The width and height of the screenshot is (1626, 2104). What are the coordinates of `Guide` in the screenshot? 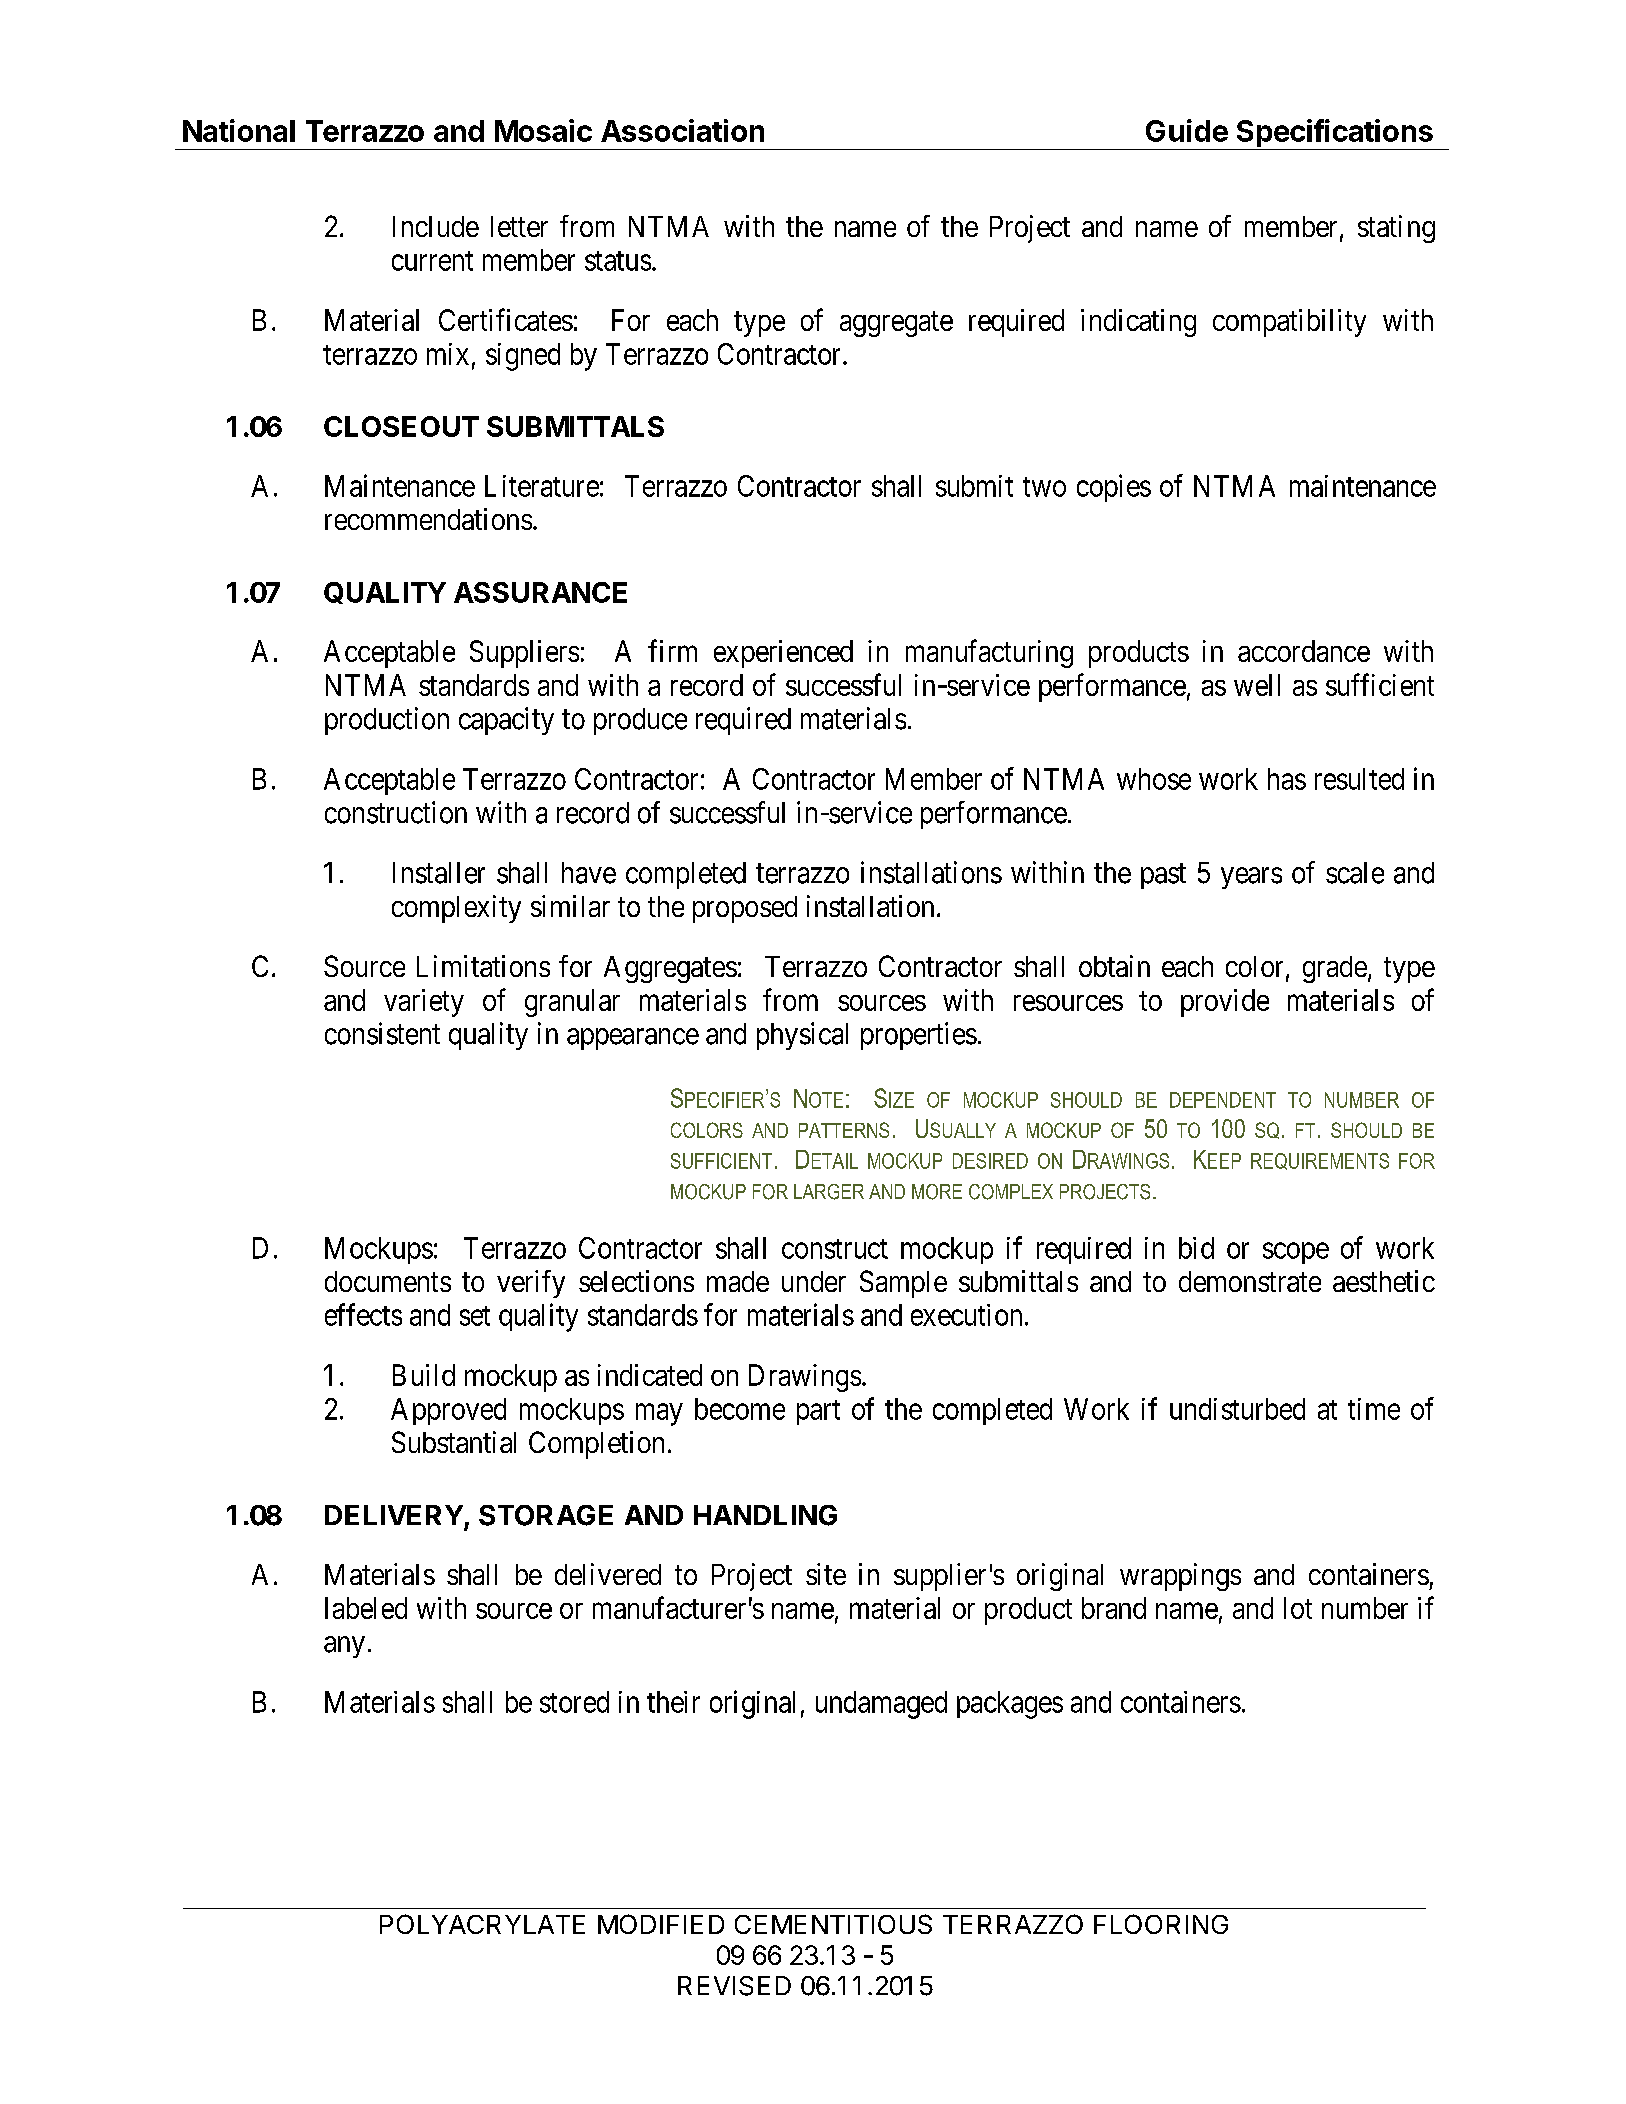 It's located at (1187, 130).
